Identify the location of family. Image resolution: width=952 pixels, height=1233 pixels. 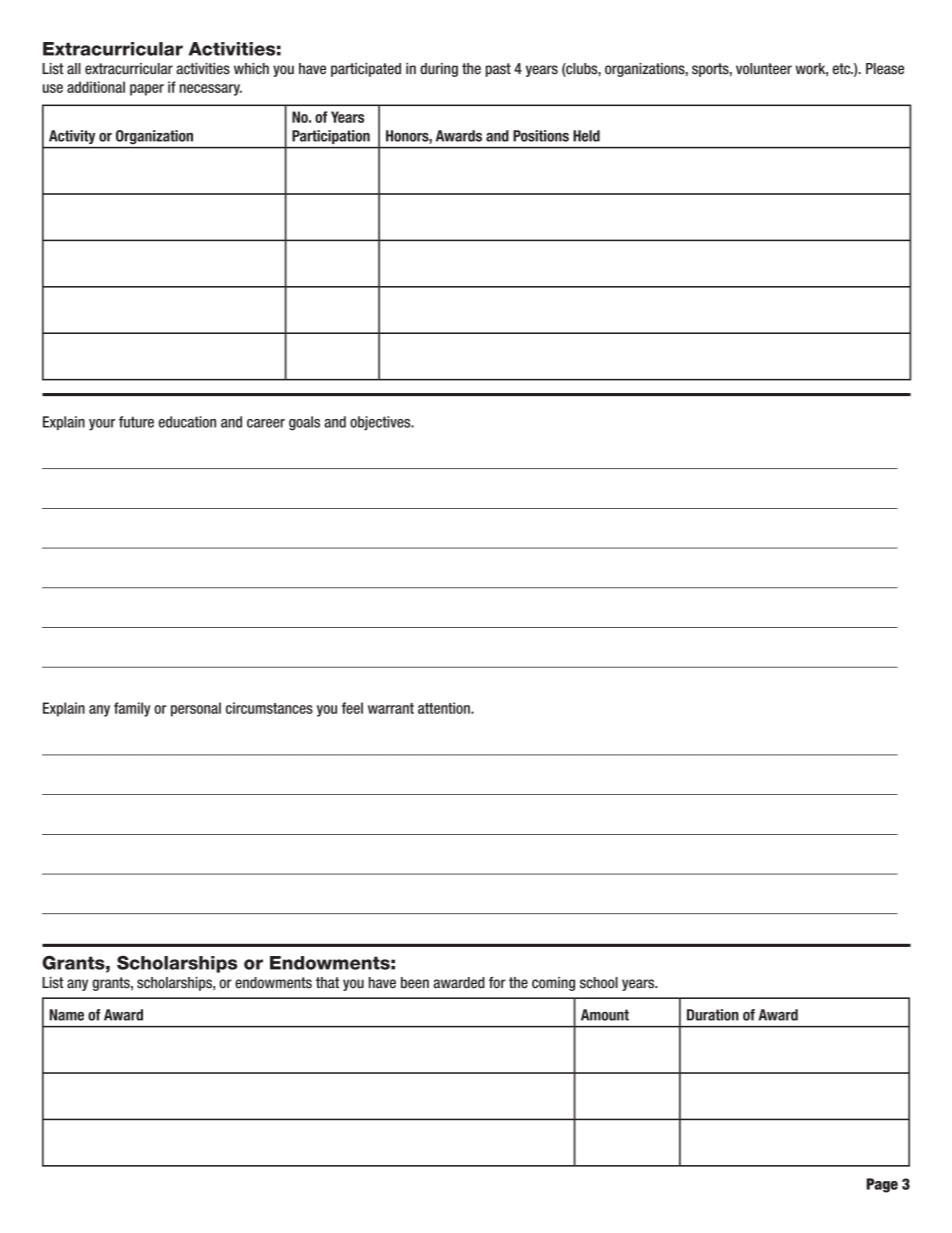
(132, 709).
